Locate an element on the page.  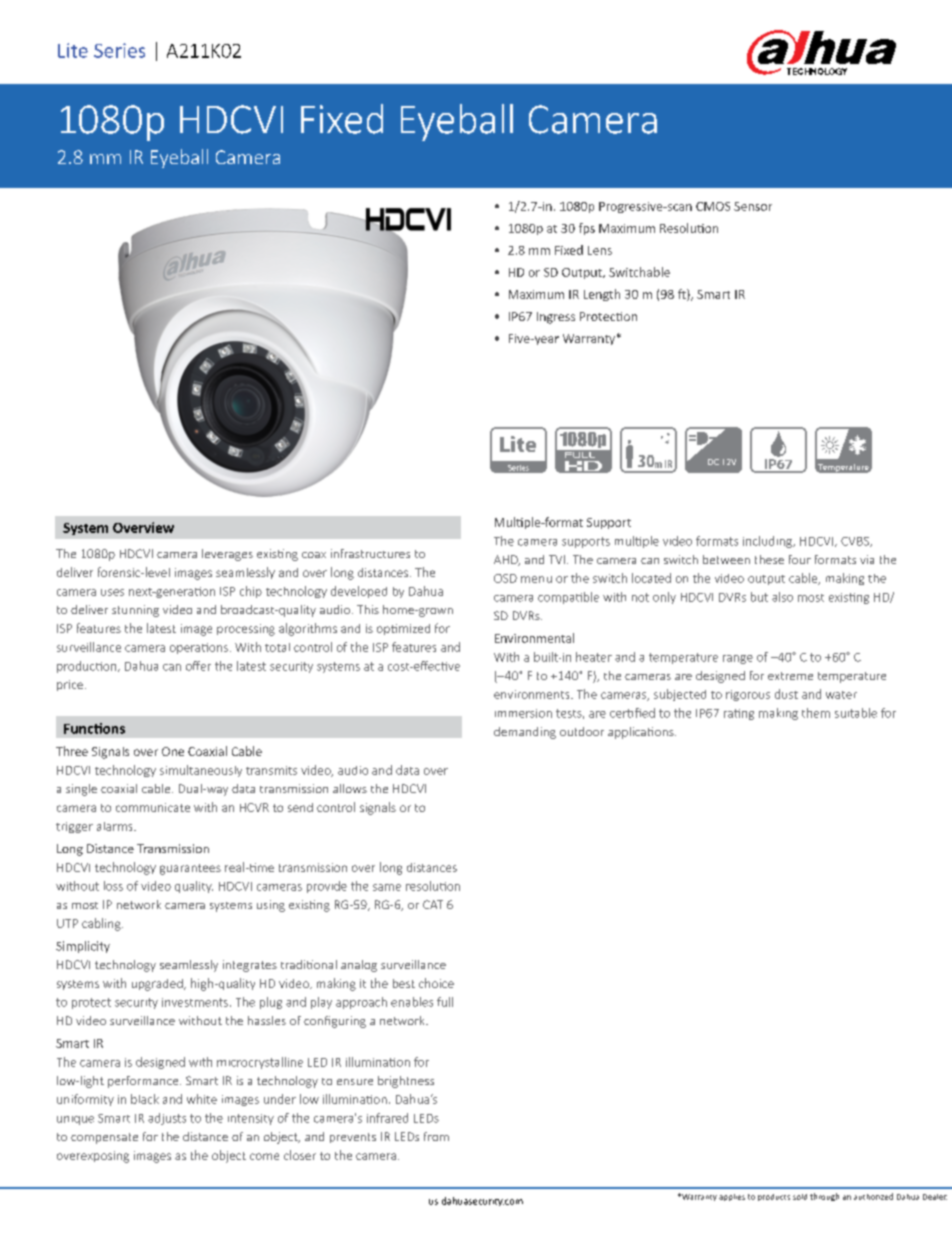
leverages is located at coordinates (227, 555).
